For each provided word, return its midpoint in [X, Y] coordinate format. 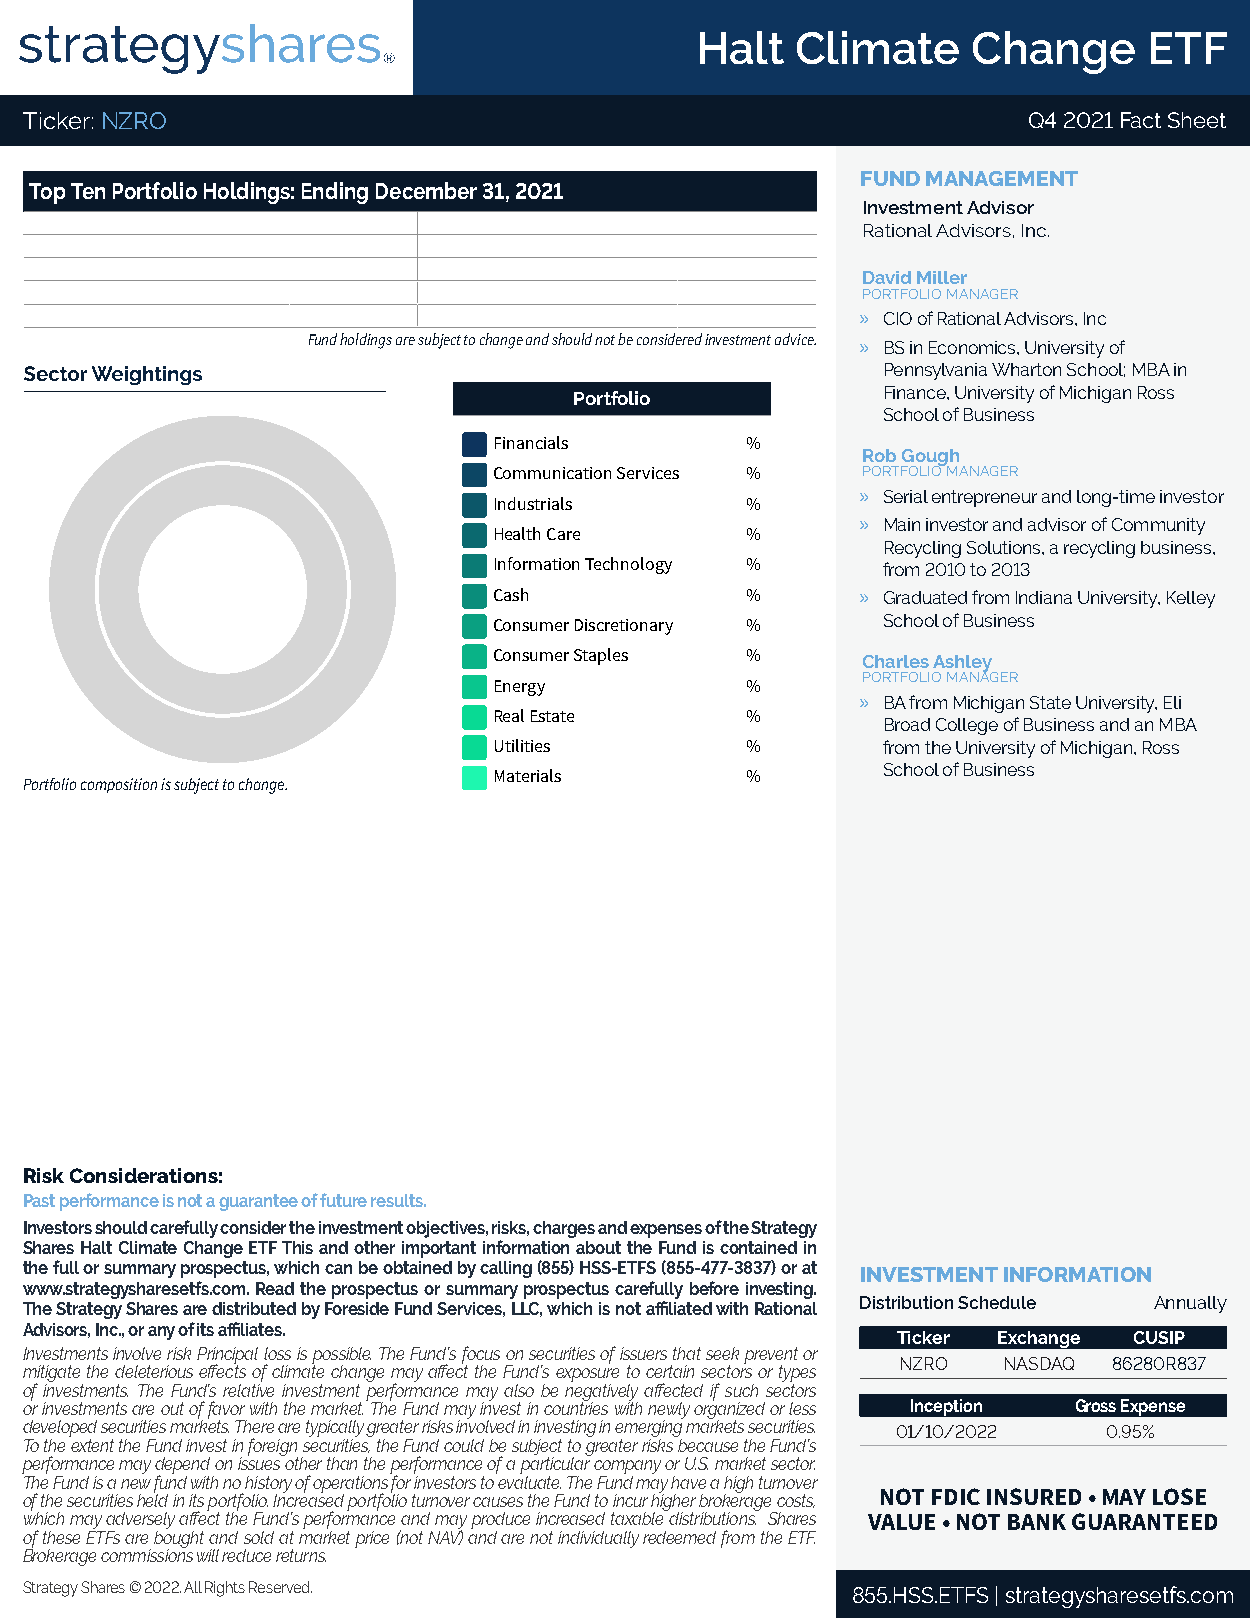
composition [119, 785]
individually [598, 1539]
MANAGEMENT [1002, 178]
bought [179, 1539]
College [967, 726]
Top [47, 193]
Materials [528, 775]
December [426, 190]
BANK [1037, 1522]
